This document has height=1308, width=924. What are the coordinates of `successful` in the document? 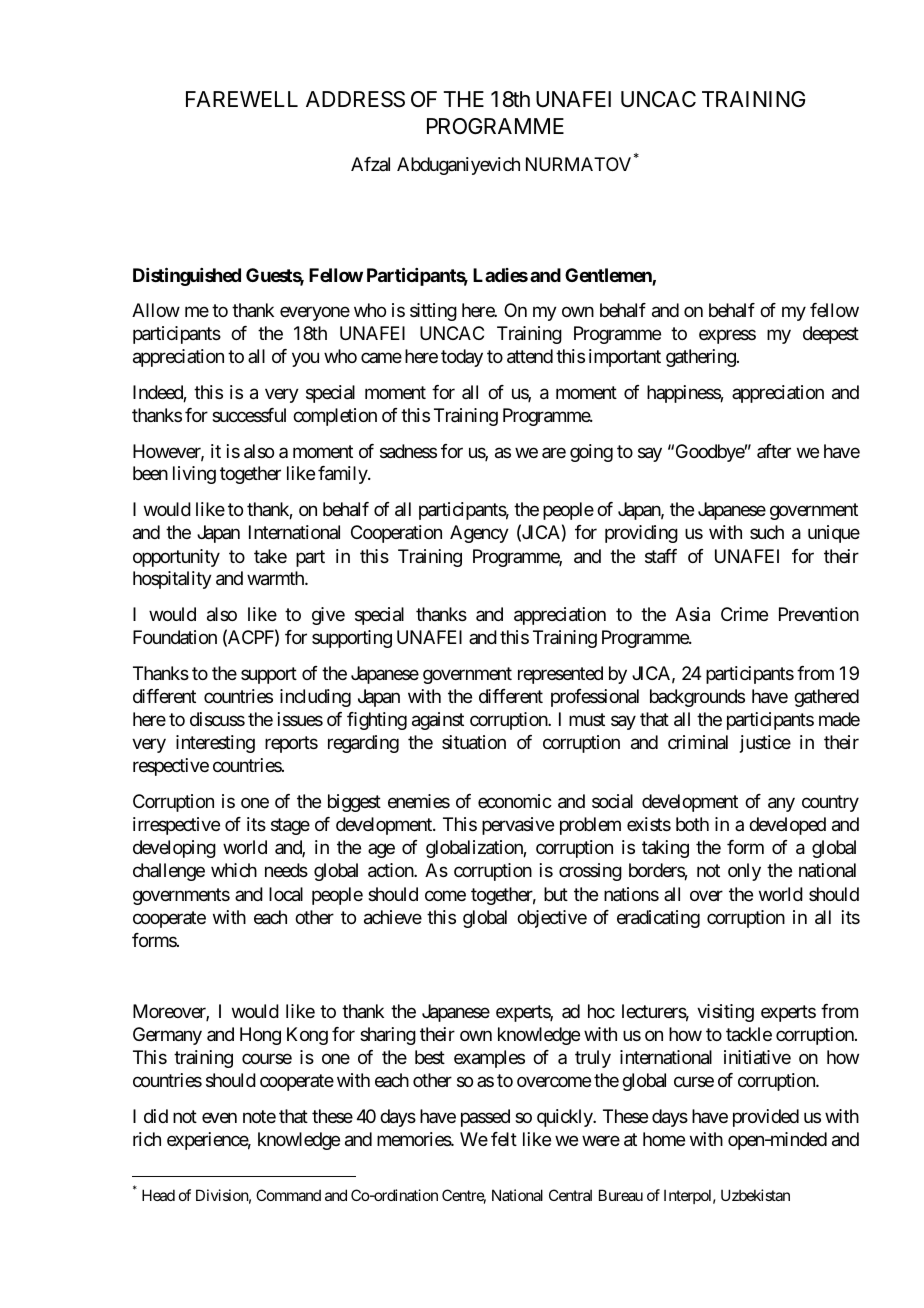 It's located at (249, 415).
